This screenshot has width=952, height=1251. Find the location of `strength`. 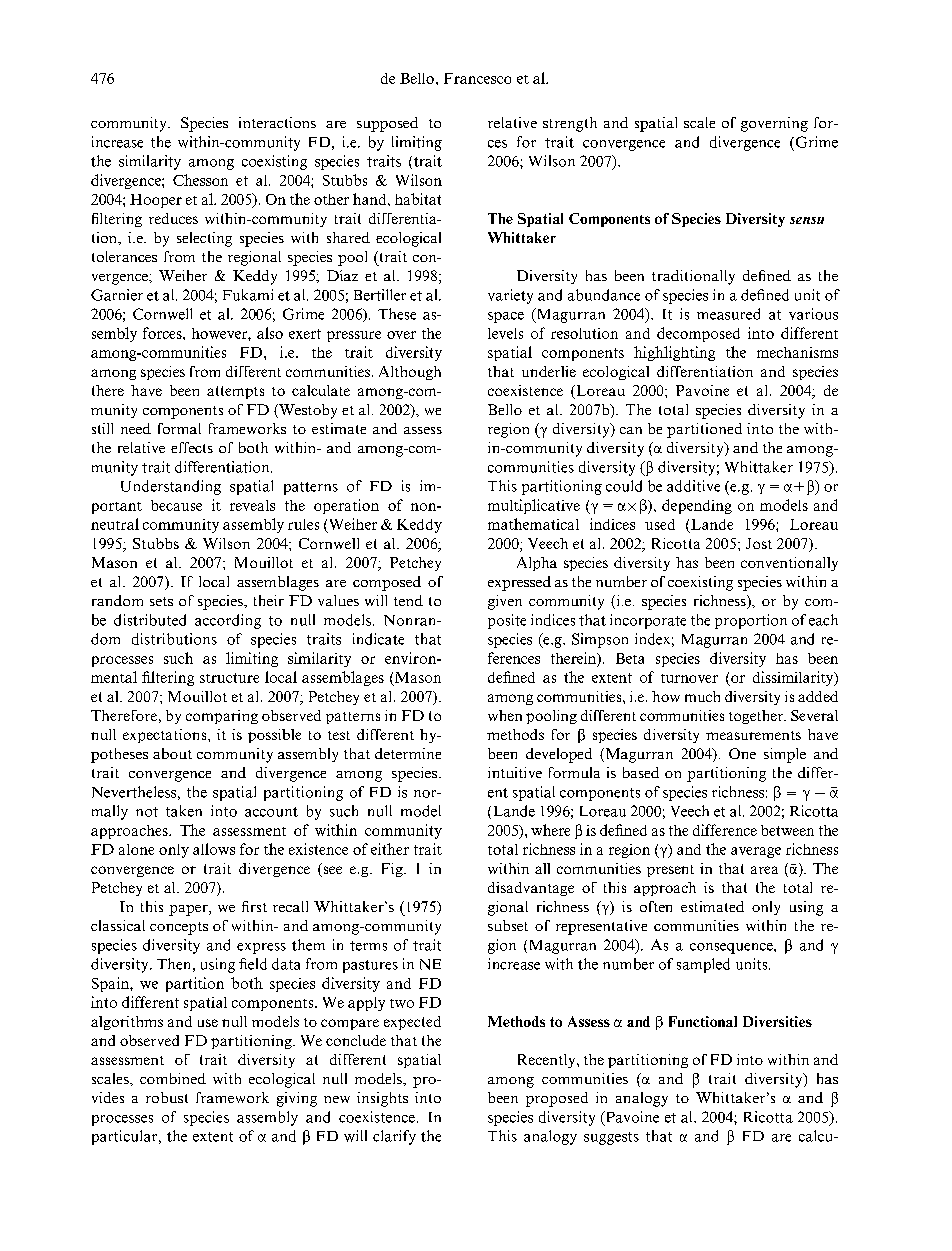

strength is located at coordinates (570, 124).
